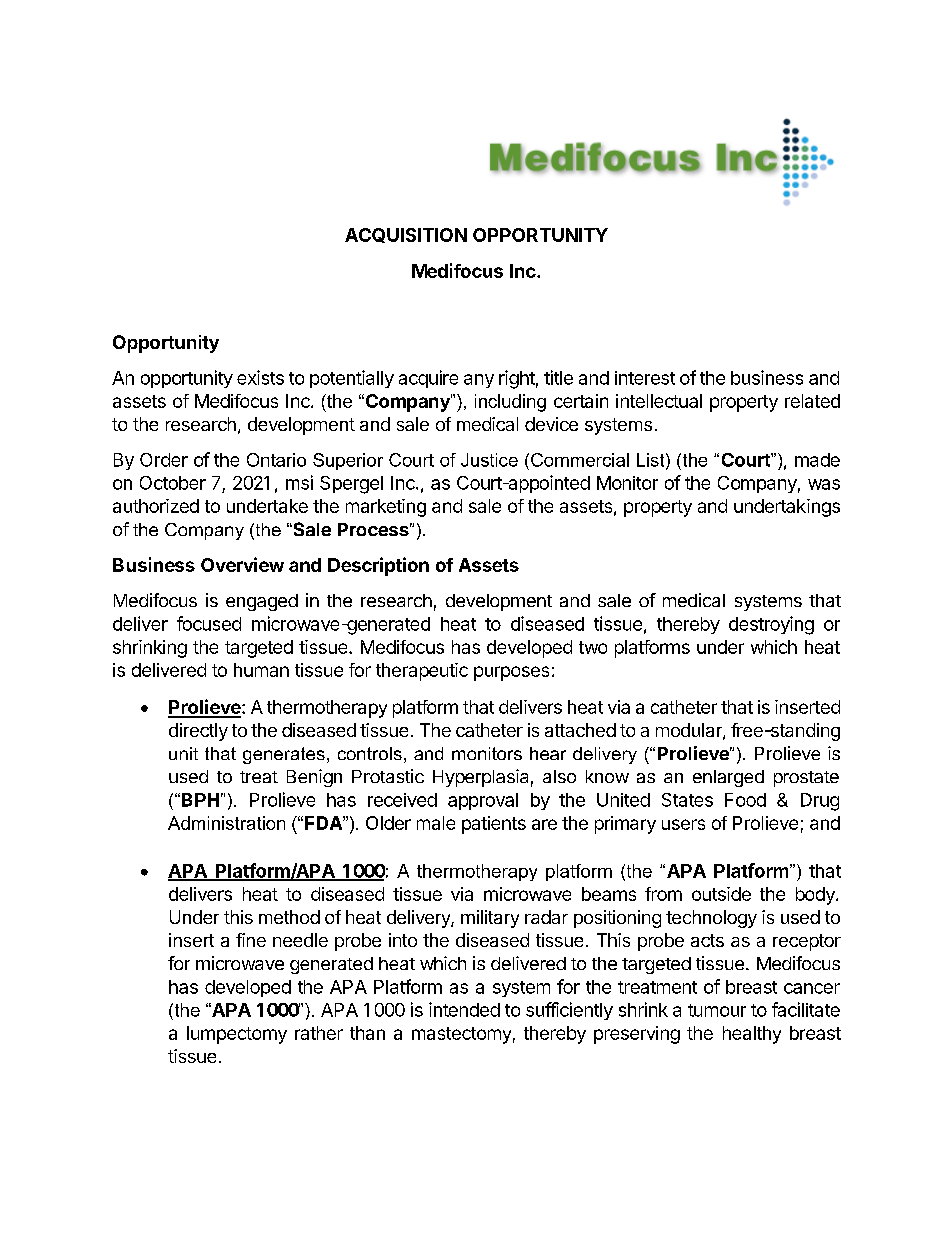  What do you see at coordinates (645, 378) in the image?
I see `interest` at bounding box center [645, 378].
